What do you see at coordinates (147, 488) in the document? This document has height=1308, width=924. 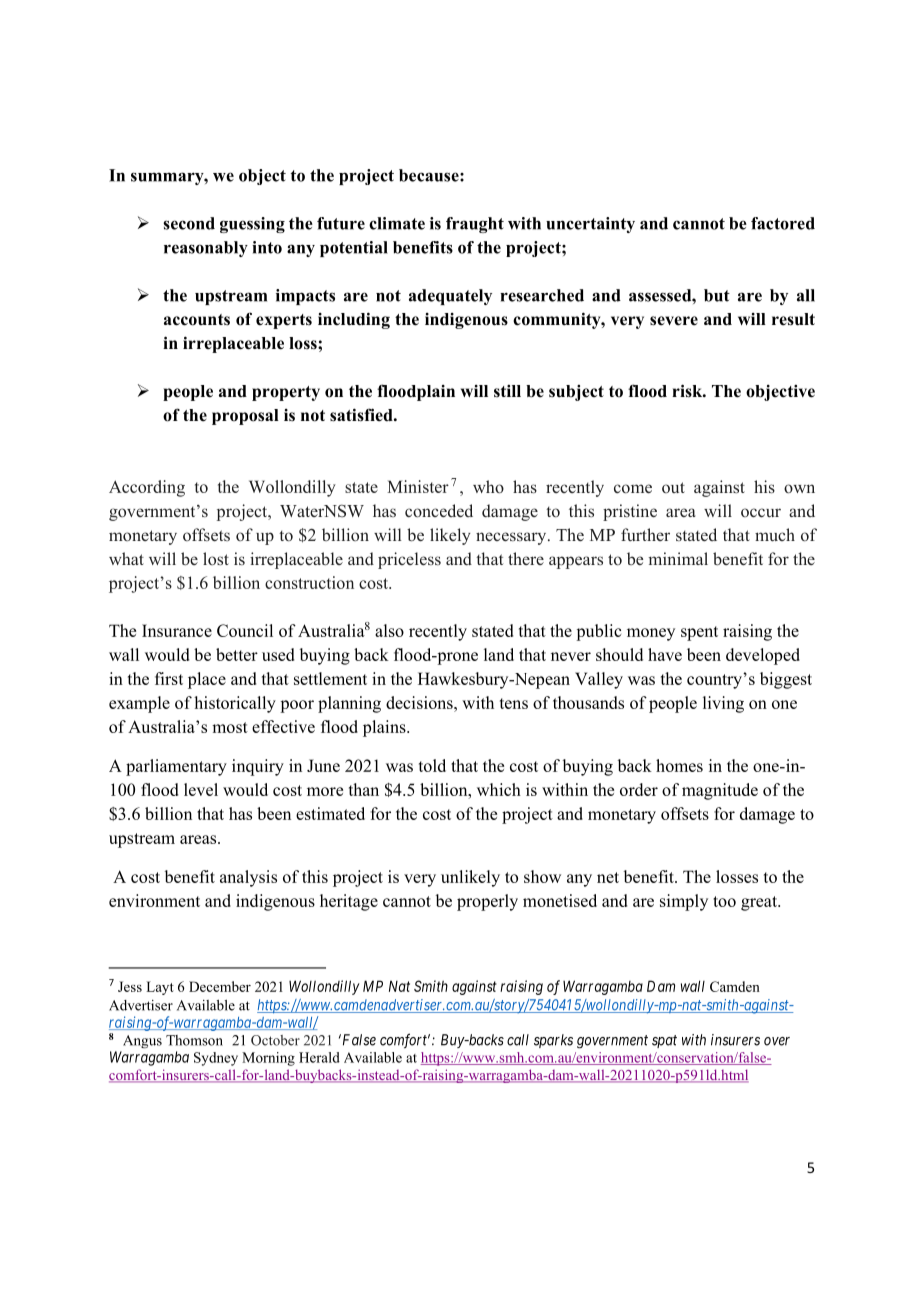 I see `According` at bounding box center [147, 488].
